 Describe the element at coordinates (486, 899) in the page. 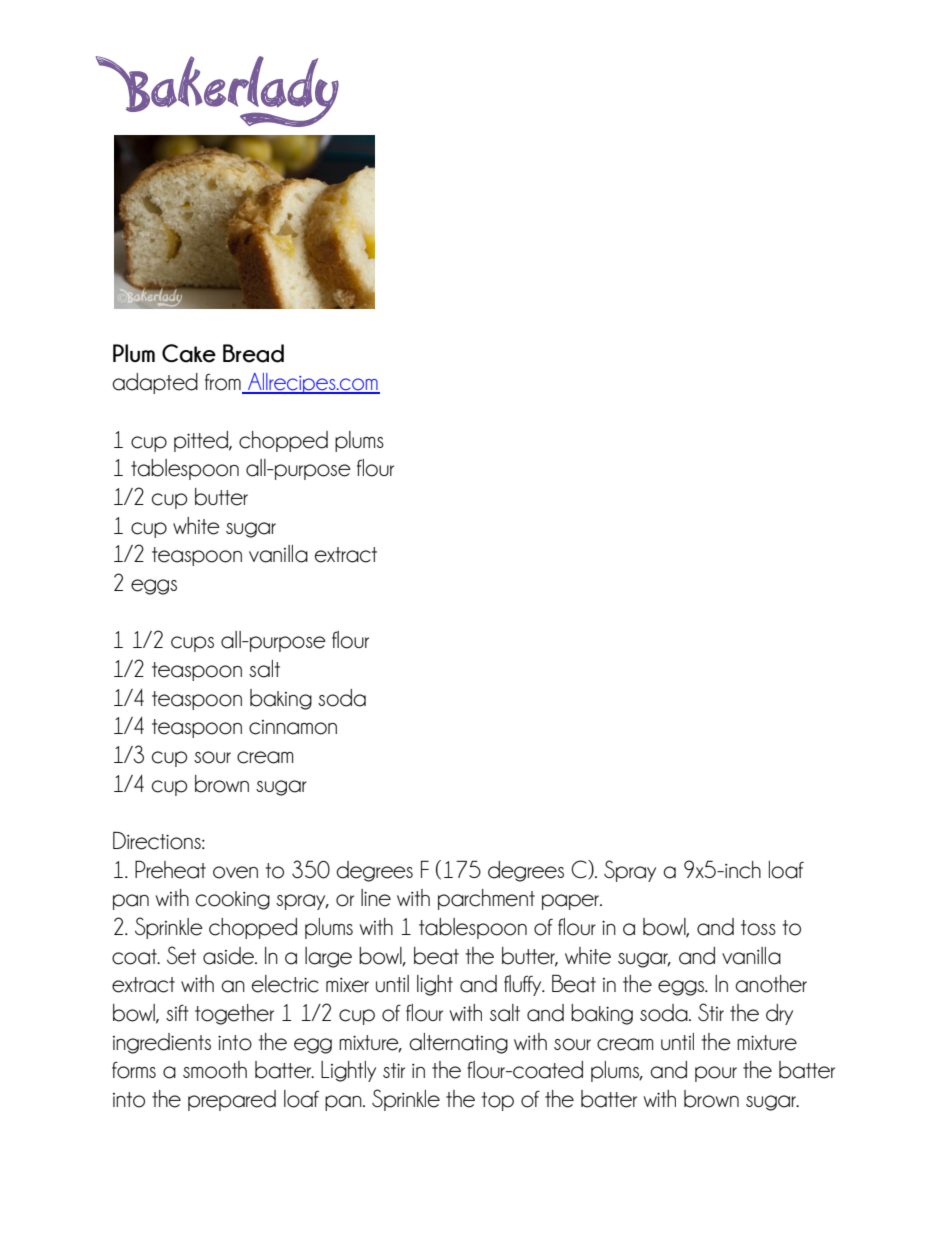

I see `parchment` at that location.
